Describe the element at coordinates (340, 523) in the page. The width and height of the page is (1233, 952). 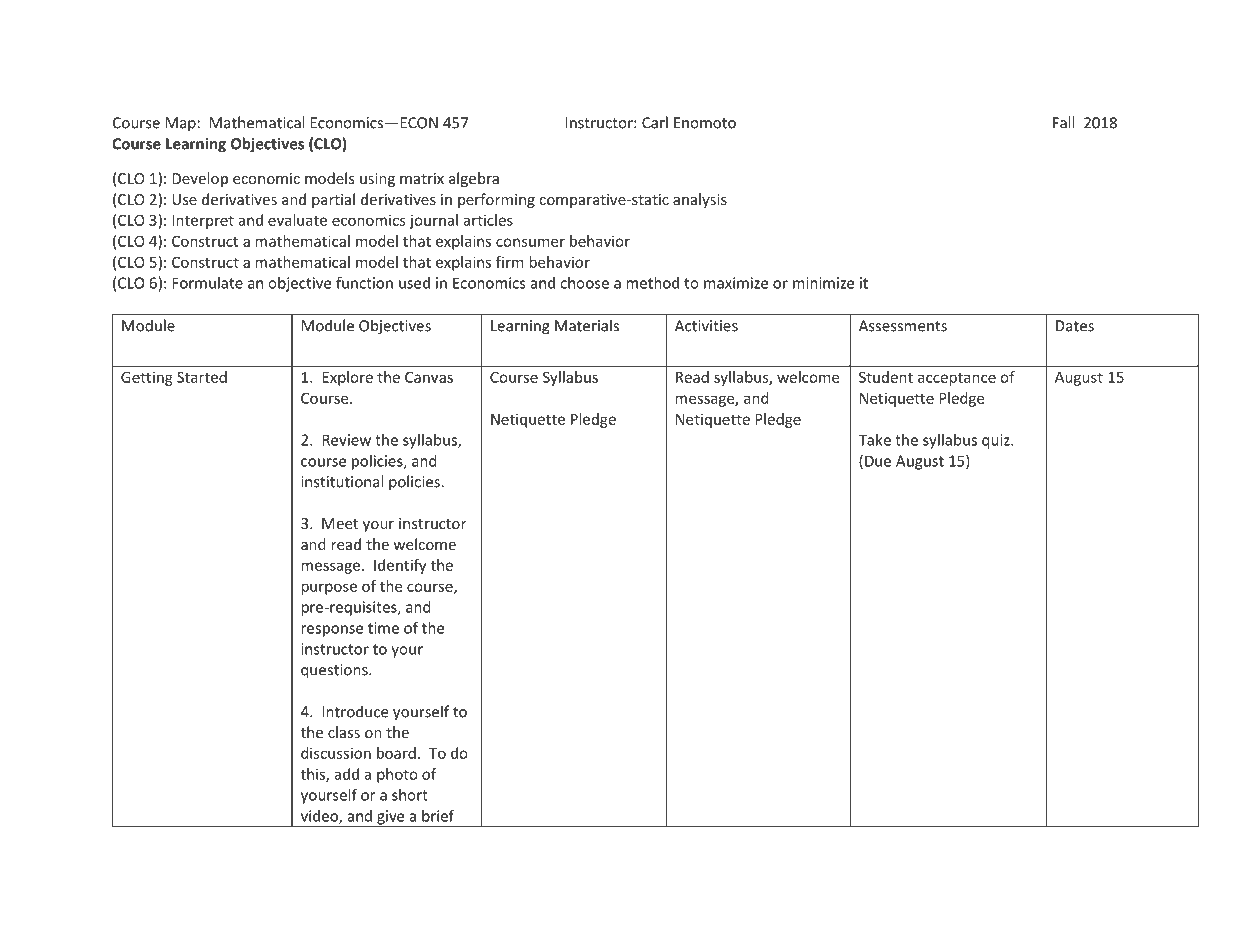
I see `Meet` at that location.
